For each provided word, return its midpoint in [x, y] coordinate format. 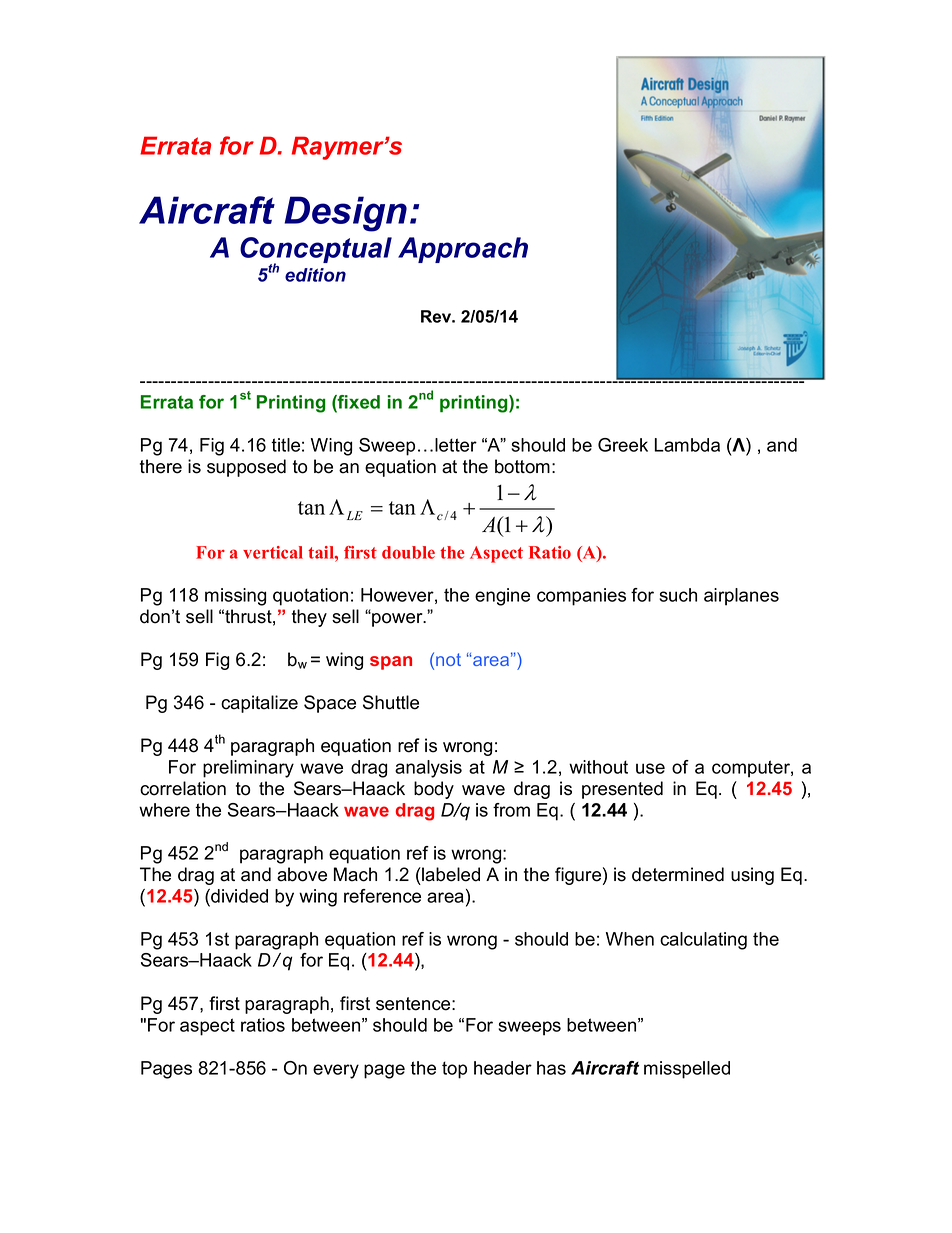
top [454, 1070]
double [408, 552]
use [650, 768]
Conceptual [316, 251]
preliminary [248, 769]
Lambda [687, 445]
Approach [463, 250]
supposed [246, 468]
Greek [623, 445]
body [434, 790]
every [336, 1071]
